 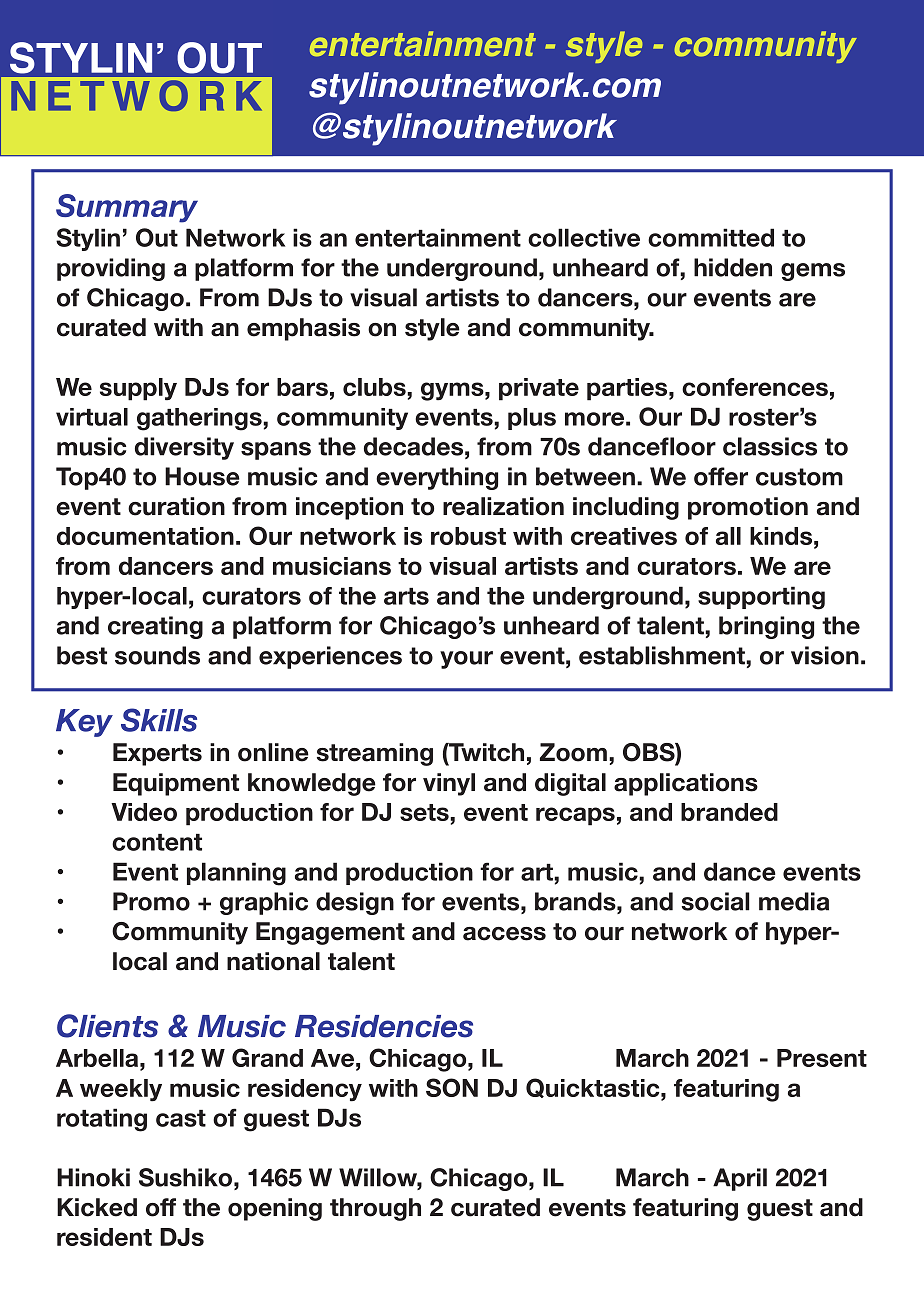 I want to click on robust, so click(x=468, y=536).
